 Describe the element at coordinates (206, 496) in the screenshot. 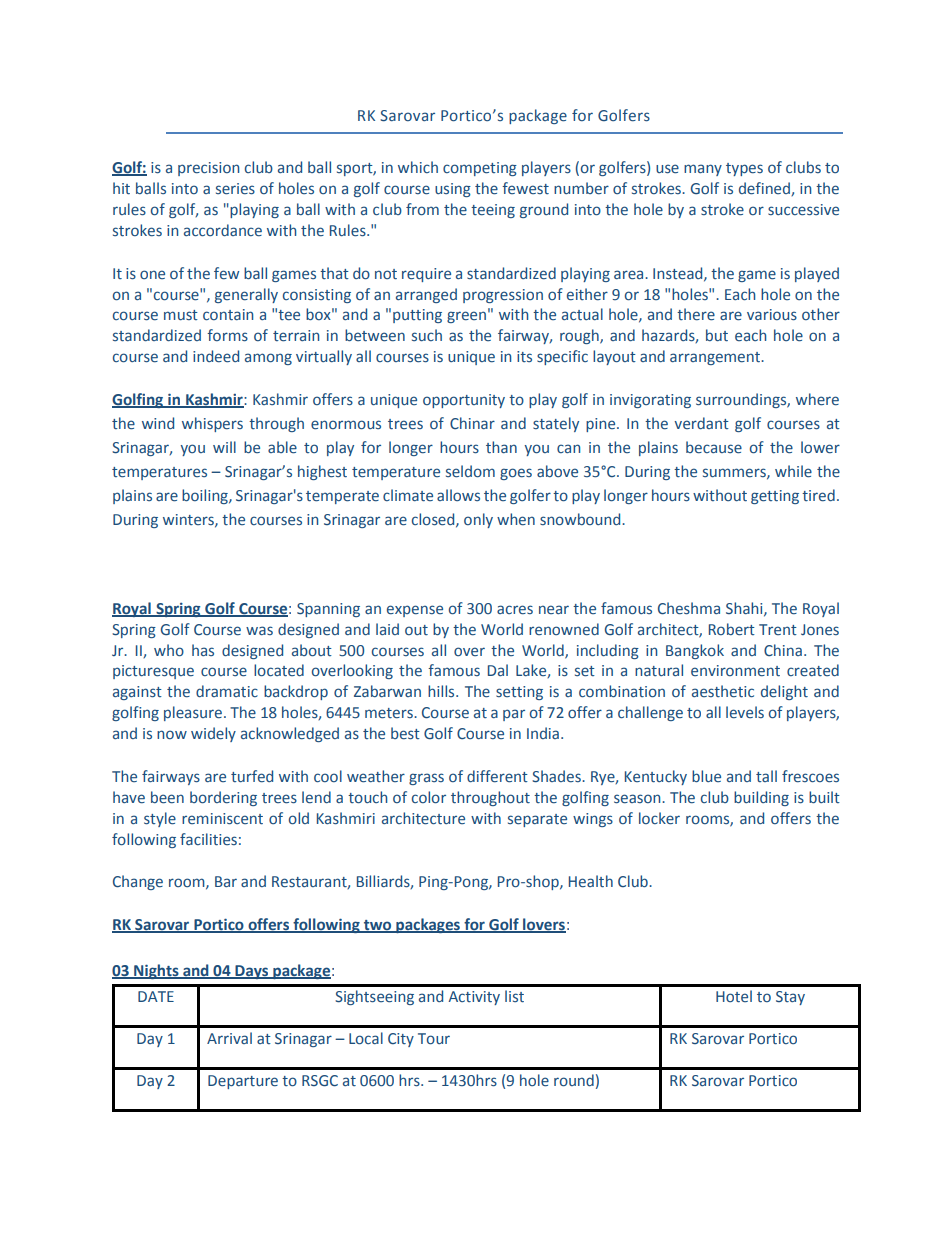

I see `boiling` at that location.
